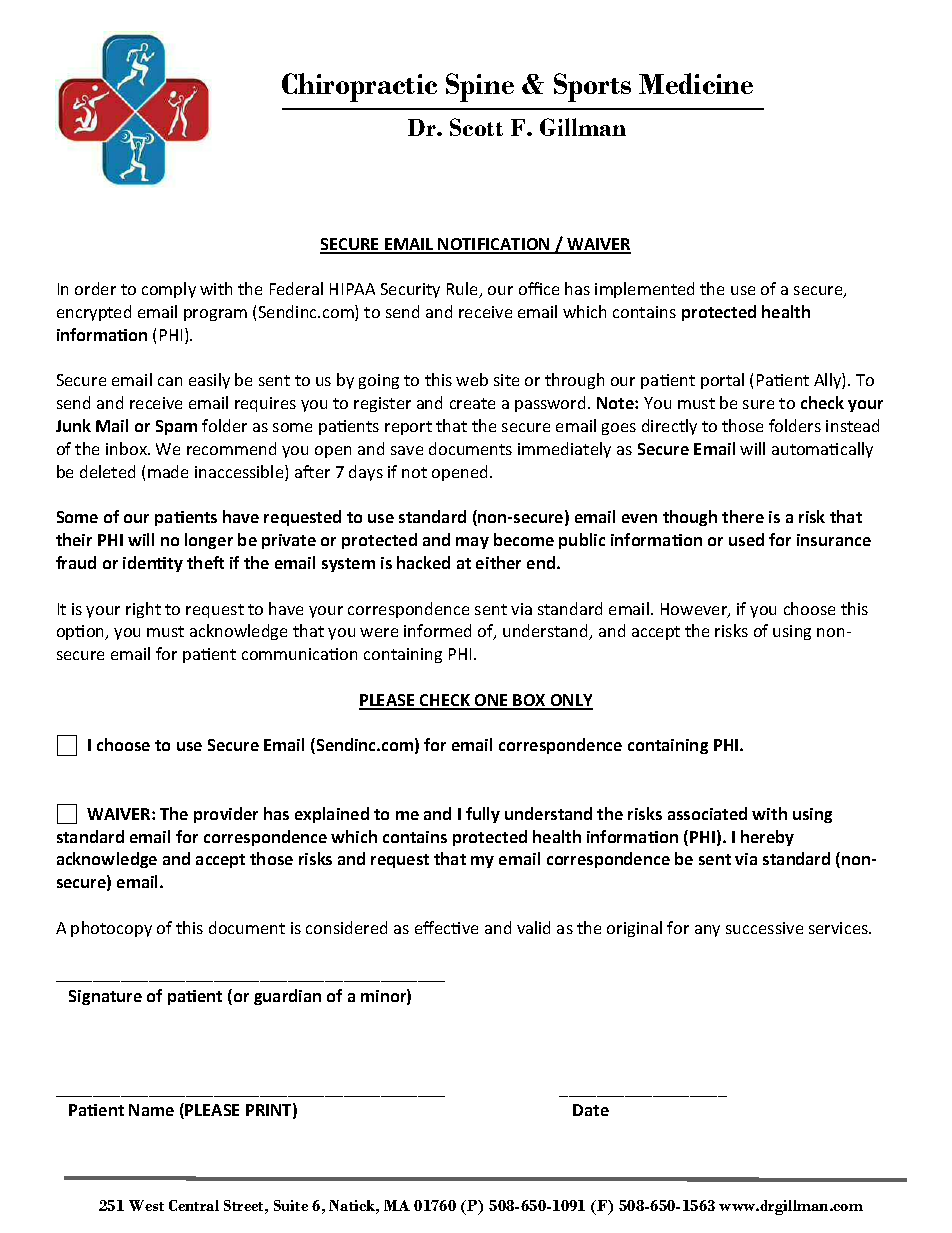  What do you see at coordinates (591, 1110) in the screenshot?
I see `Date` at bounding box center [591, 1110].
